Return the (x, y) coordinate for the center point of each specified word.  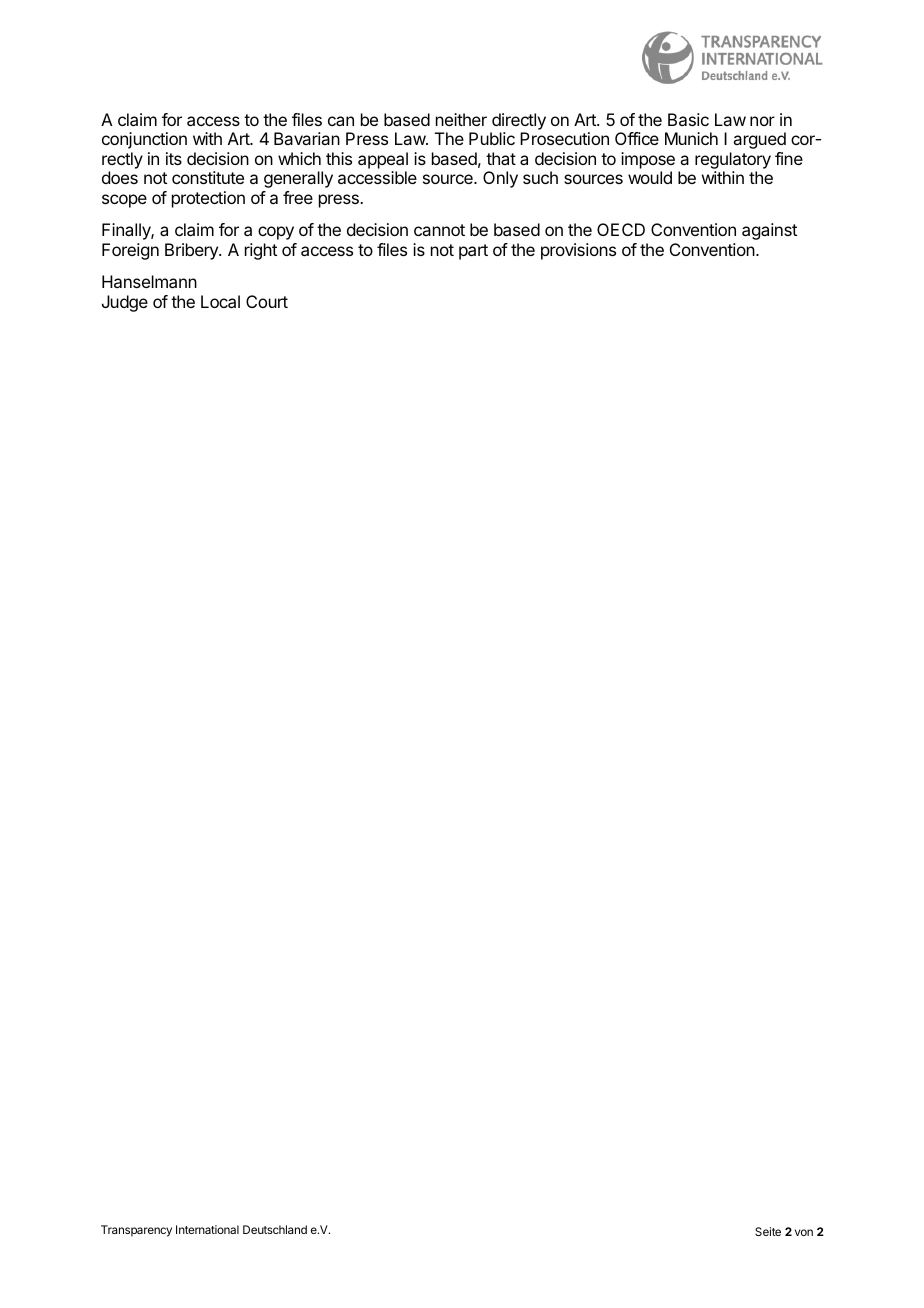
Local (220, 301)
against (769, 231)
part (473, 252)
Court (267, 301)
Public (492, 138)
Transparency (136, 1231)
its (174, 158)
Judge (125, 303)
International (207, 1229)
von (804, 1232)
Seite (768, 1231)
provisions (578, 251)
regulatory (733, 162)
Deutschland (275, 1229)
